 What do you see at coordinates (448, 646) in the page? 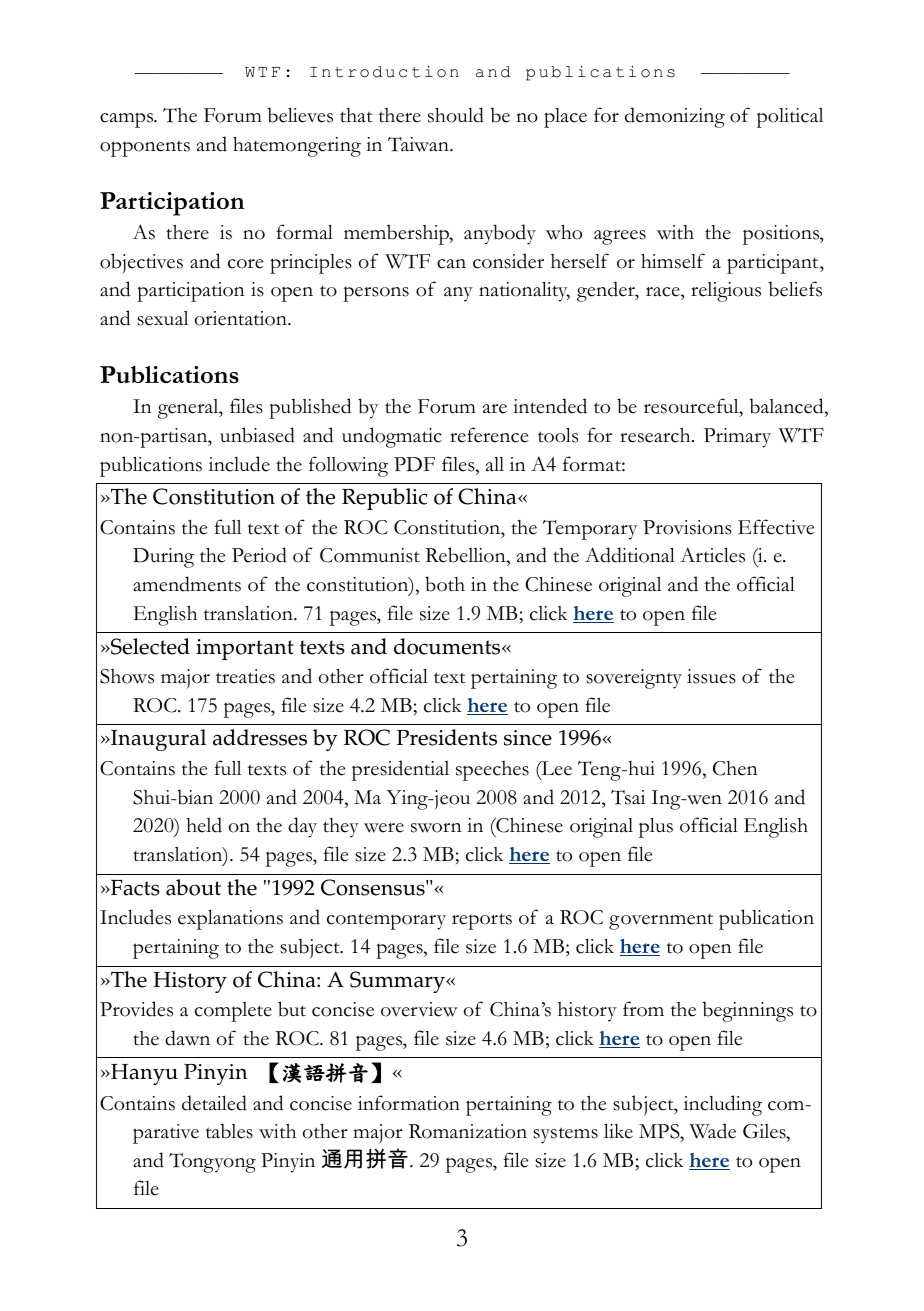
I see `documents` at bounding box center [448, 646].
